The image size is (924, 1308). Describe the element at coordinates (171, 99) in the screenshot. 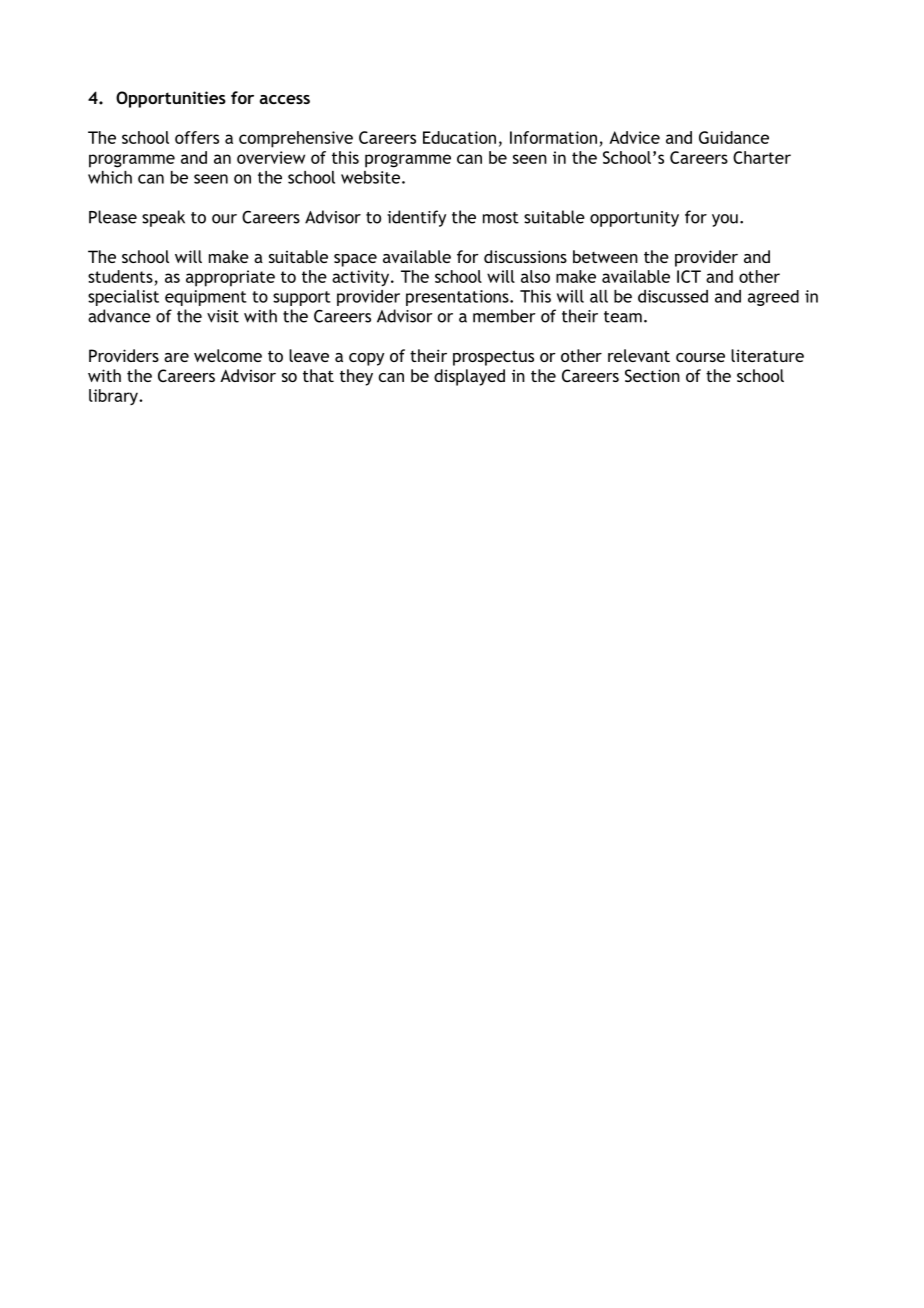

I see `Opportunities` at that location.
